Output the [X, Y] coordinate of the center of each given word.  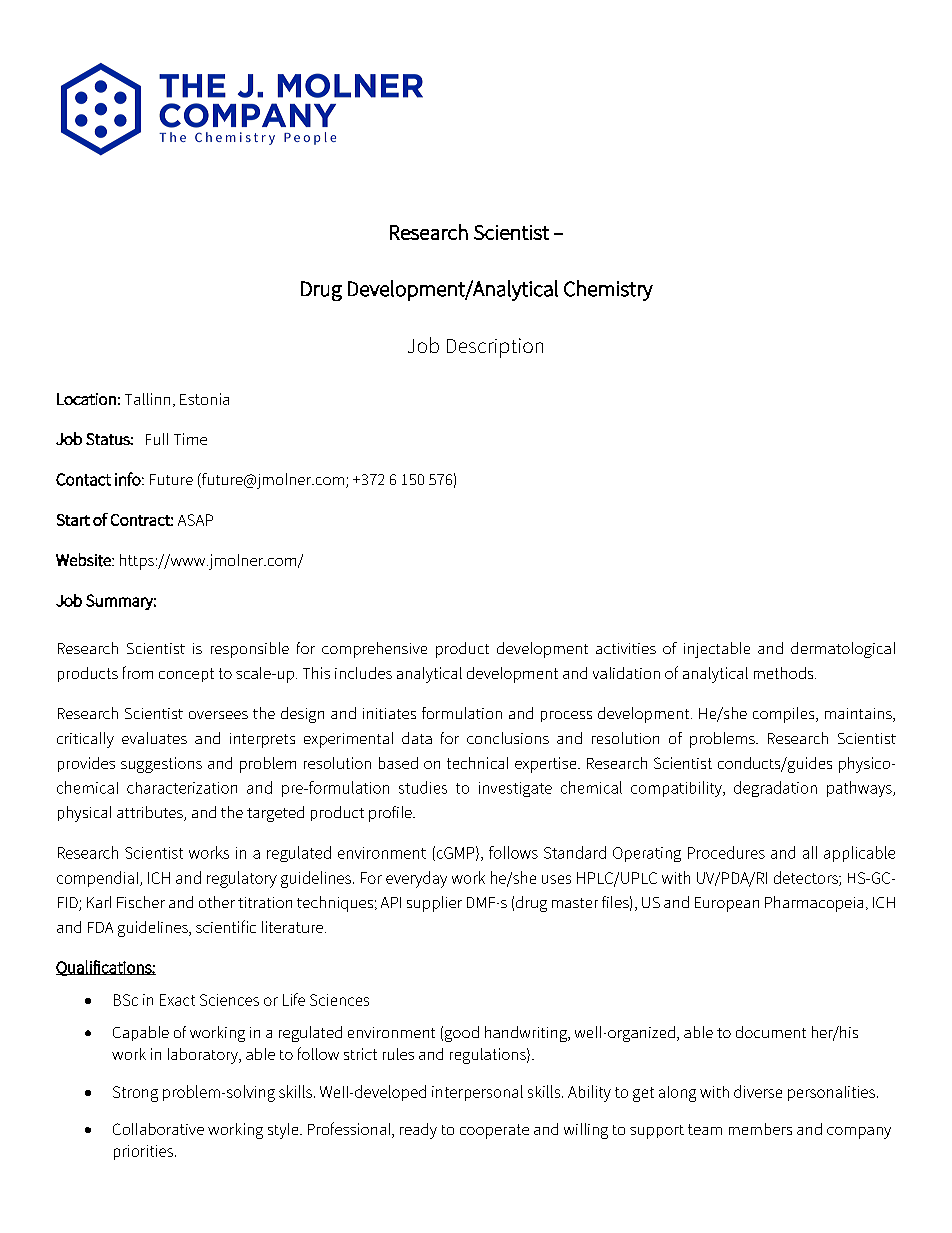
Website [84, 560]
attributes [151, 813]
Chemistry [608, 290]
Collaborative [158, 1129]
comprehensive [374, 650]
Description [495, 348]
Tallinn [147, 399]
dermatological [843, 650]
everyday [416, 879]
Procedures [726, 852]
